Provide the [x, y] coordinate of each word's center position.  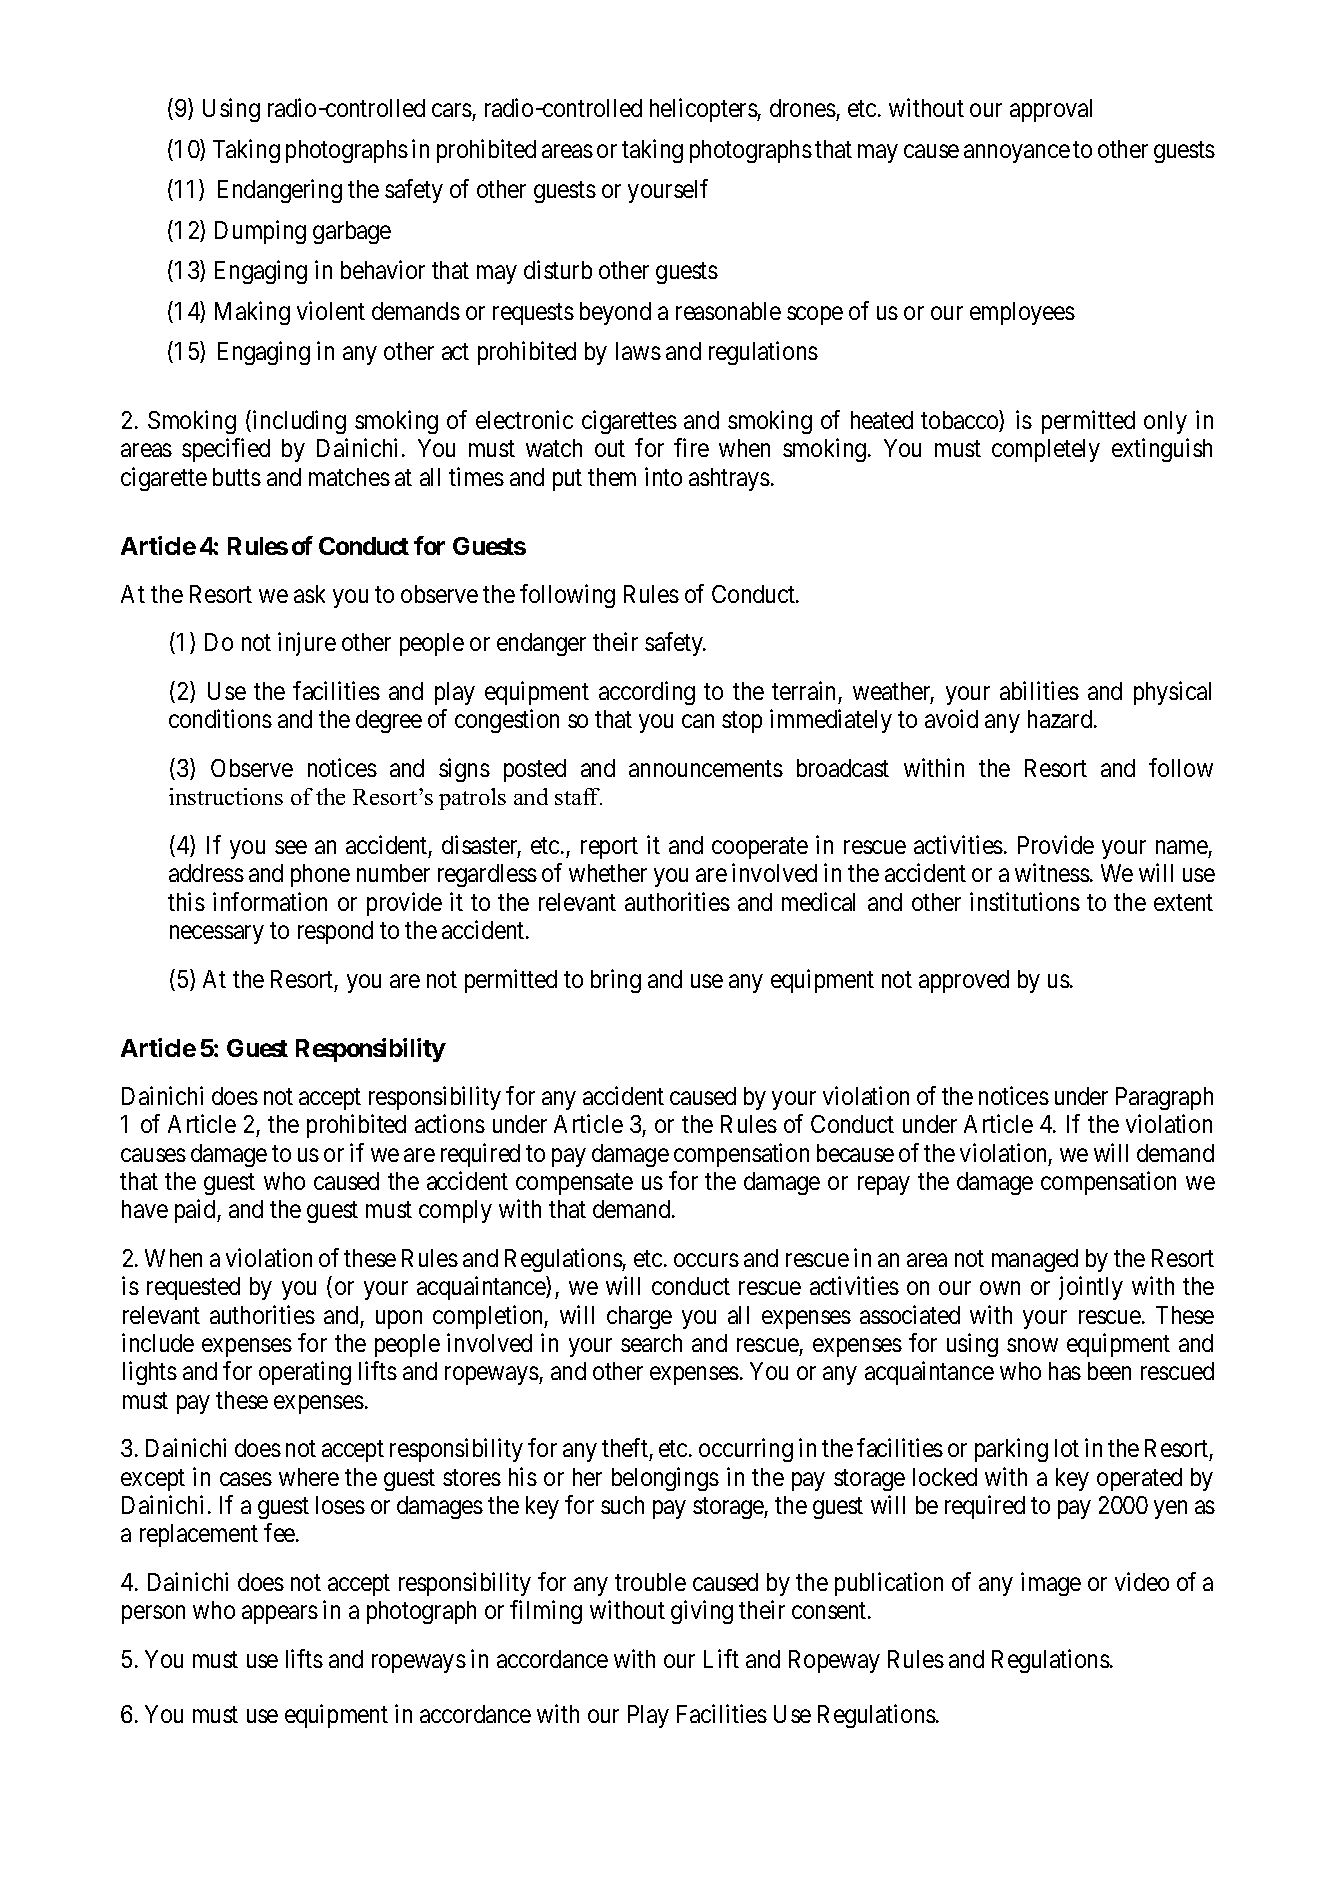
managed [1035, 1260]
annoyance [1017, 153]
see [291, 847]
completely [1046, 450]
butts [237, 477]
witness [1052, 872]
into [663, 476]
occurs [706, 1260]
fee [280, 1533]
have [145, 1209]
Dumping [260, 232]
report [609, 848]
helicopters [704, 110]
